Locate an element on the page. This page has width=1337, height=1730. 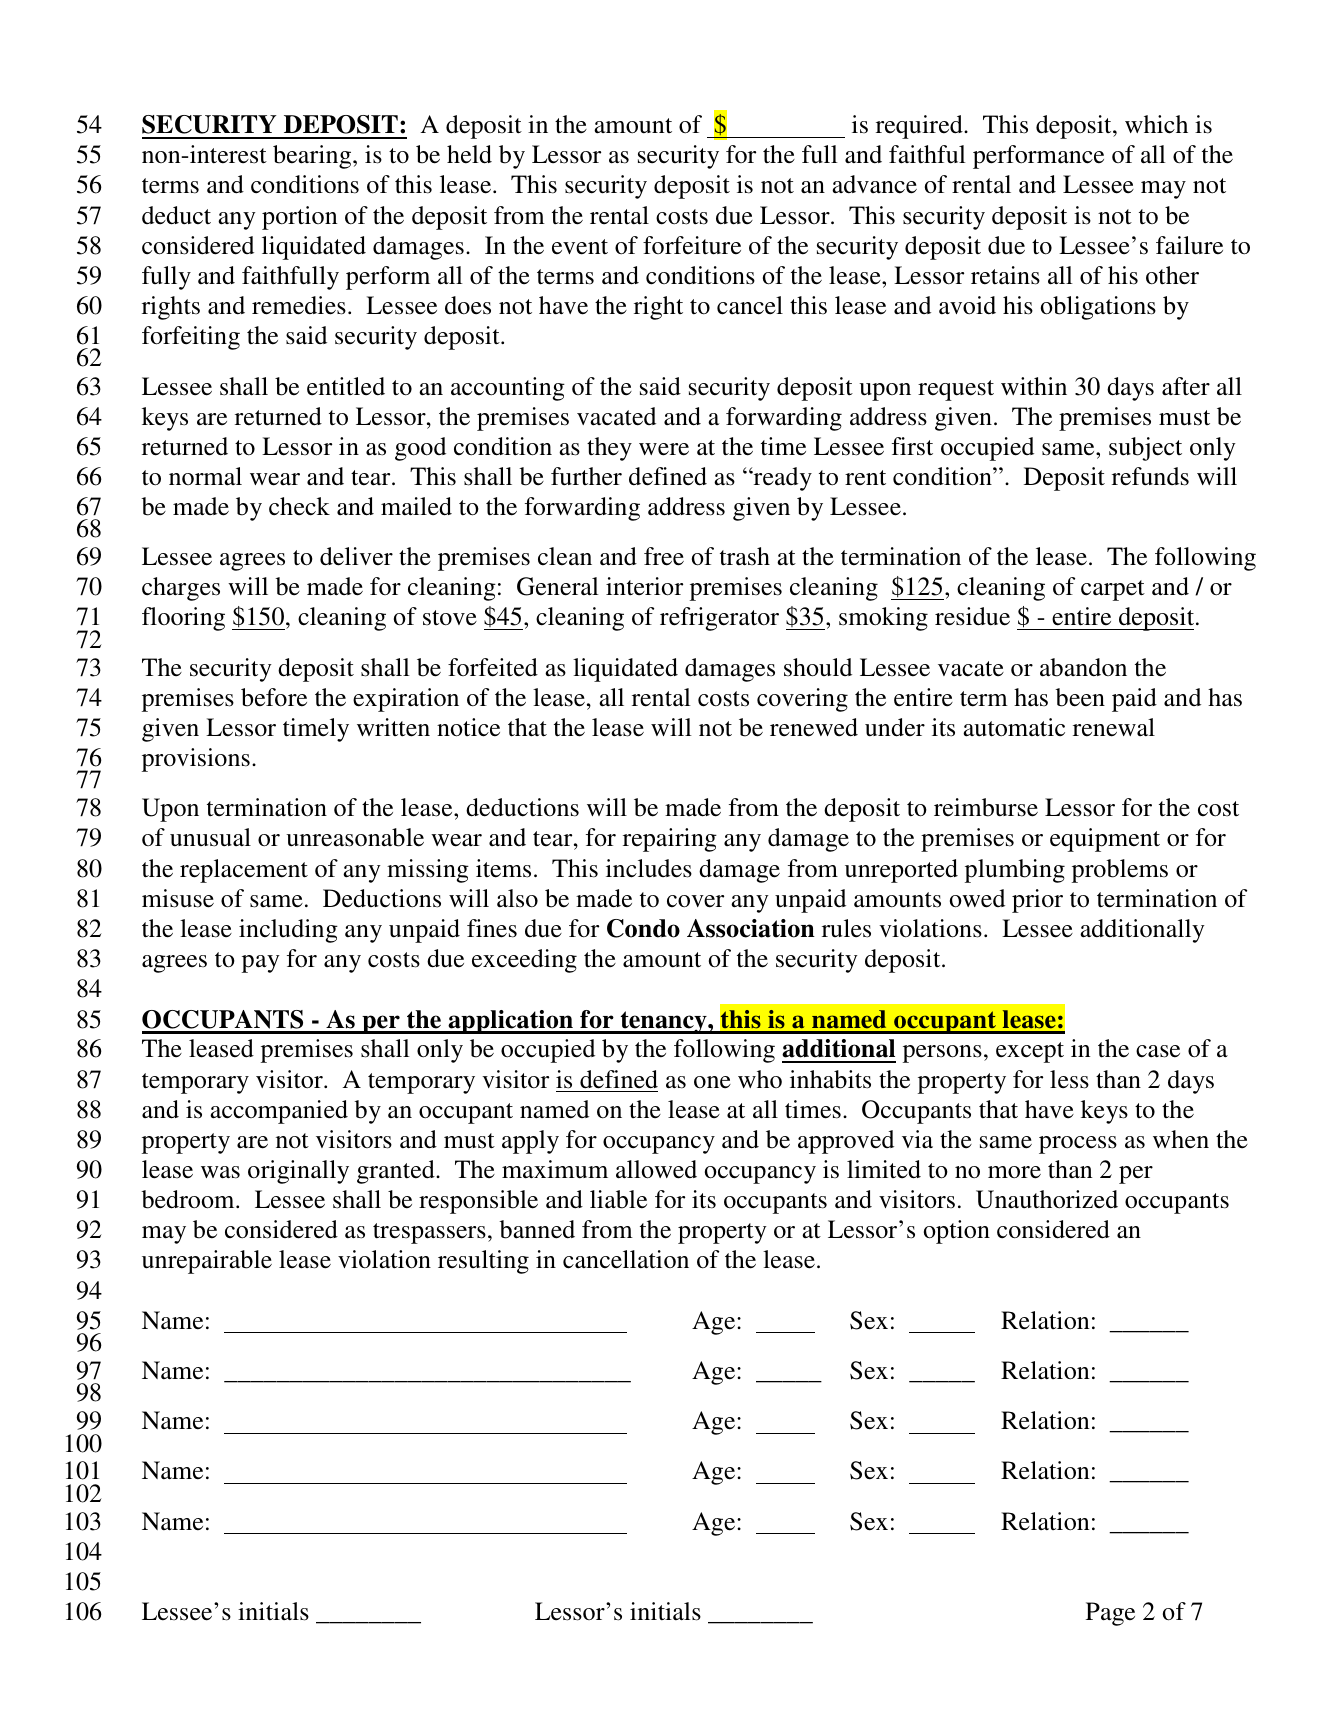
forfeiture is located at coordinates (692, 245).
